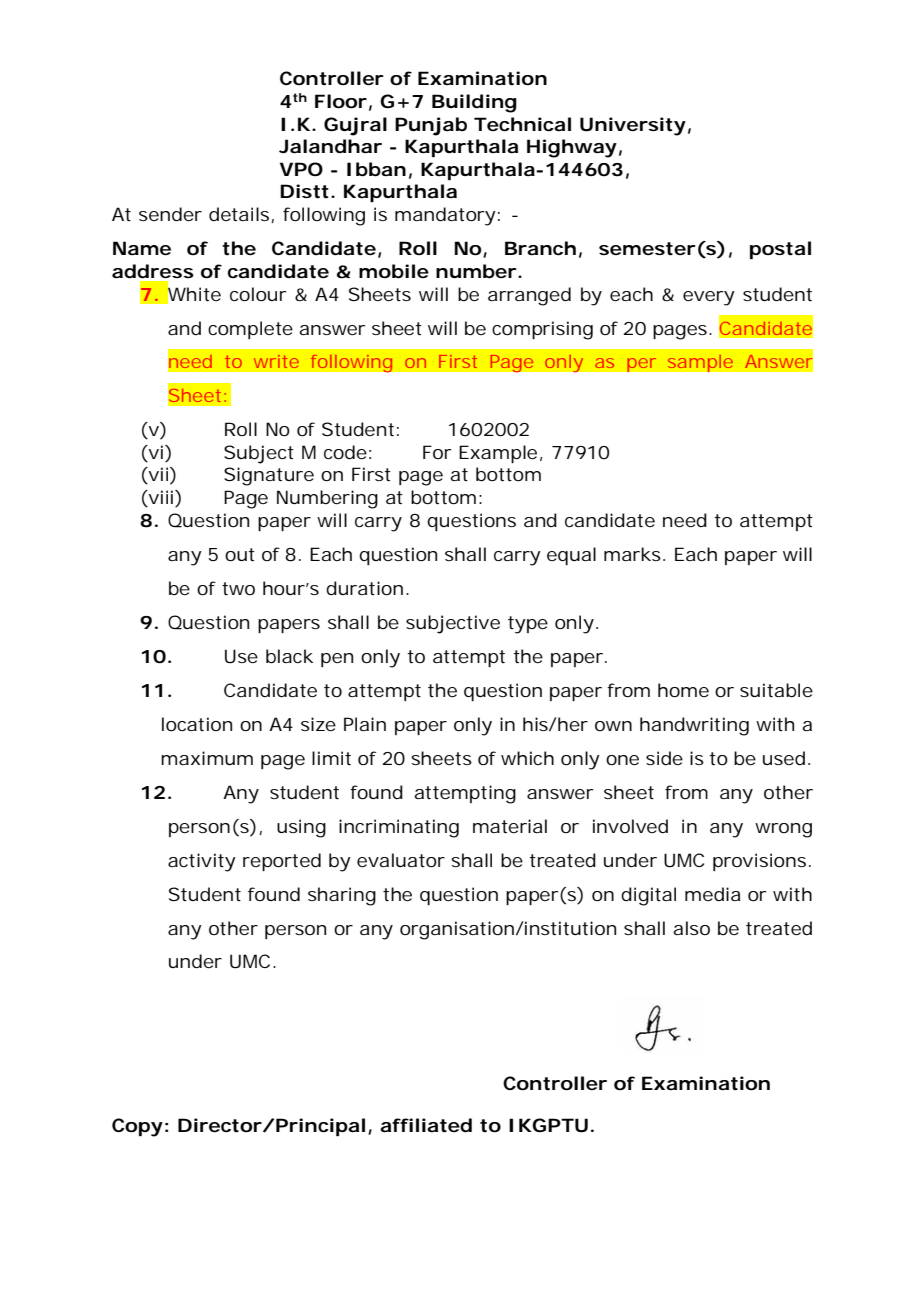 The image size is (924, 1308). I want to click on Technical, so click(522, 124).
